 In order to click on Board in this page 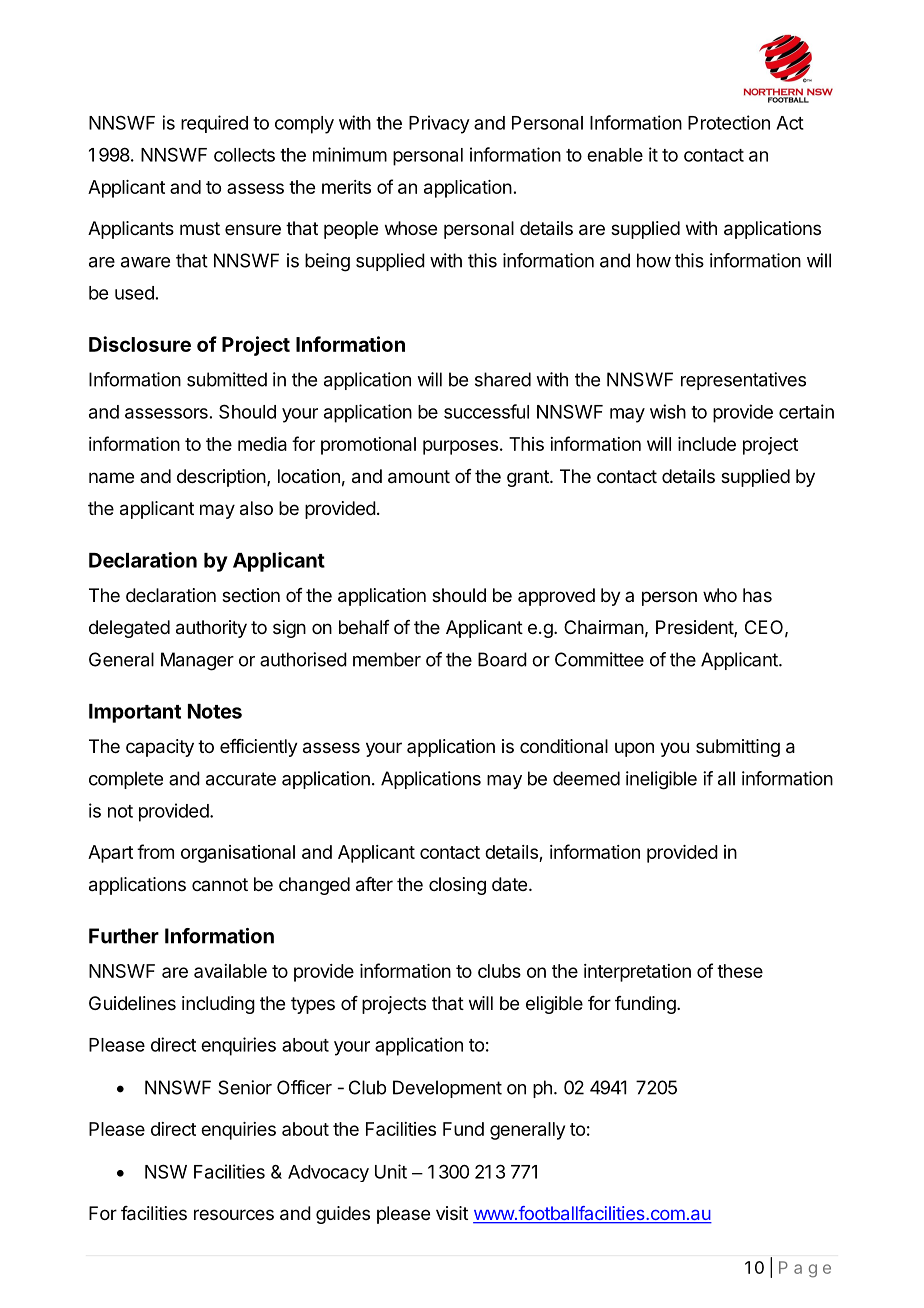, I will do `click(502, 659)`.
